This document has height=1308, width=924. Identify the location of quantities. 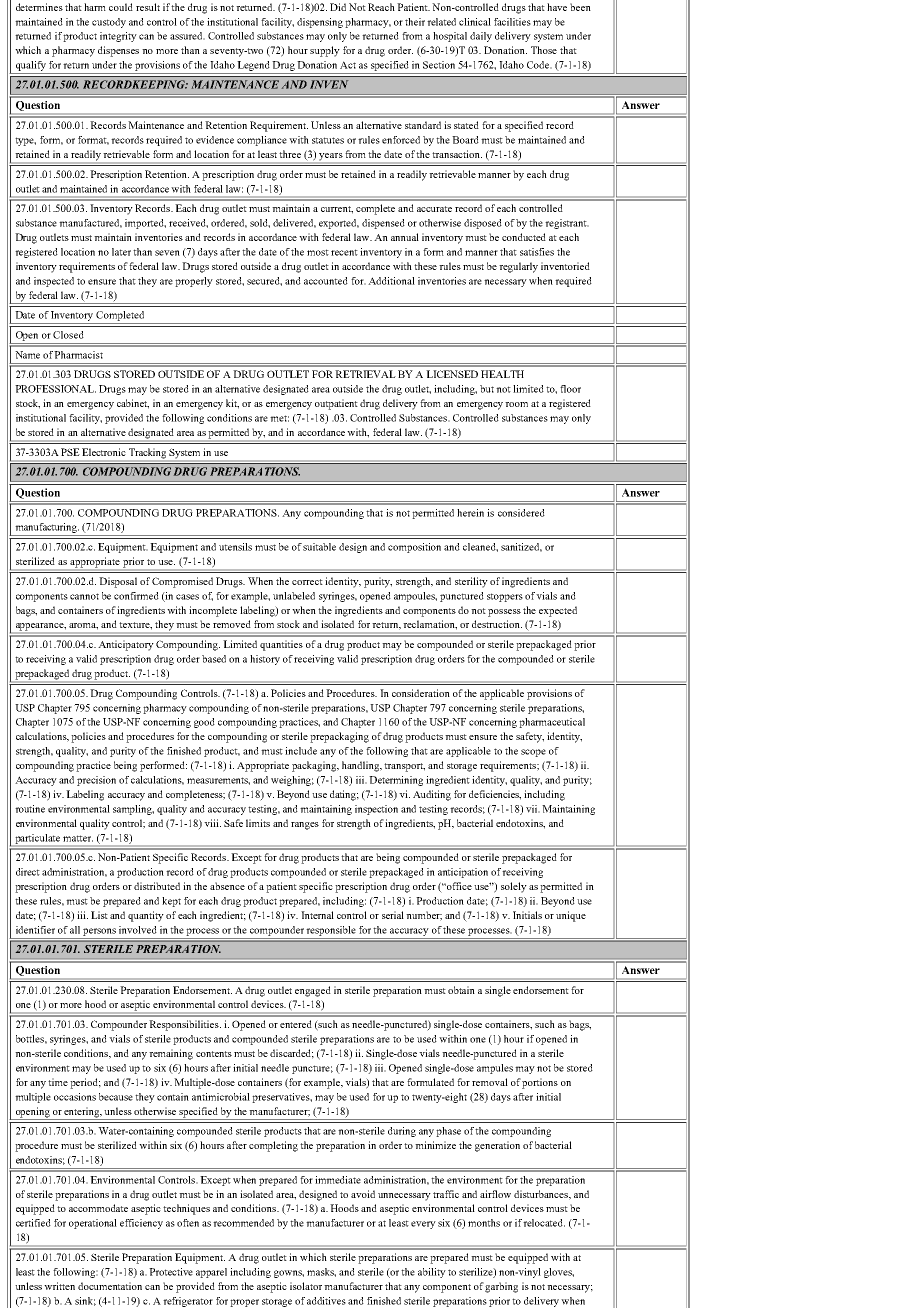
(281, 645).
